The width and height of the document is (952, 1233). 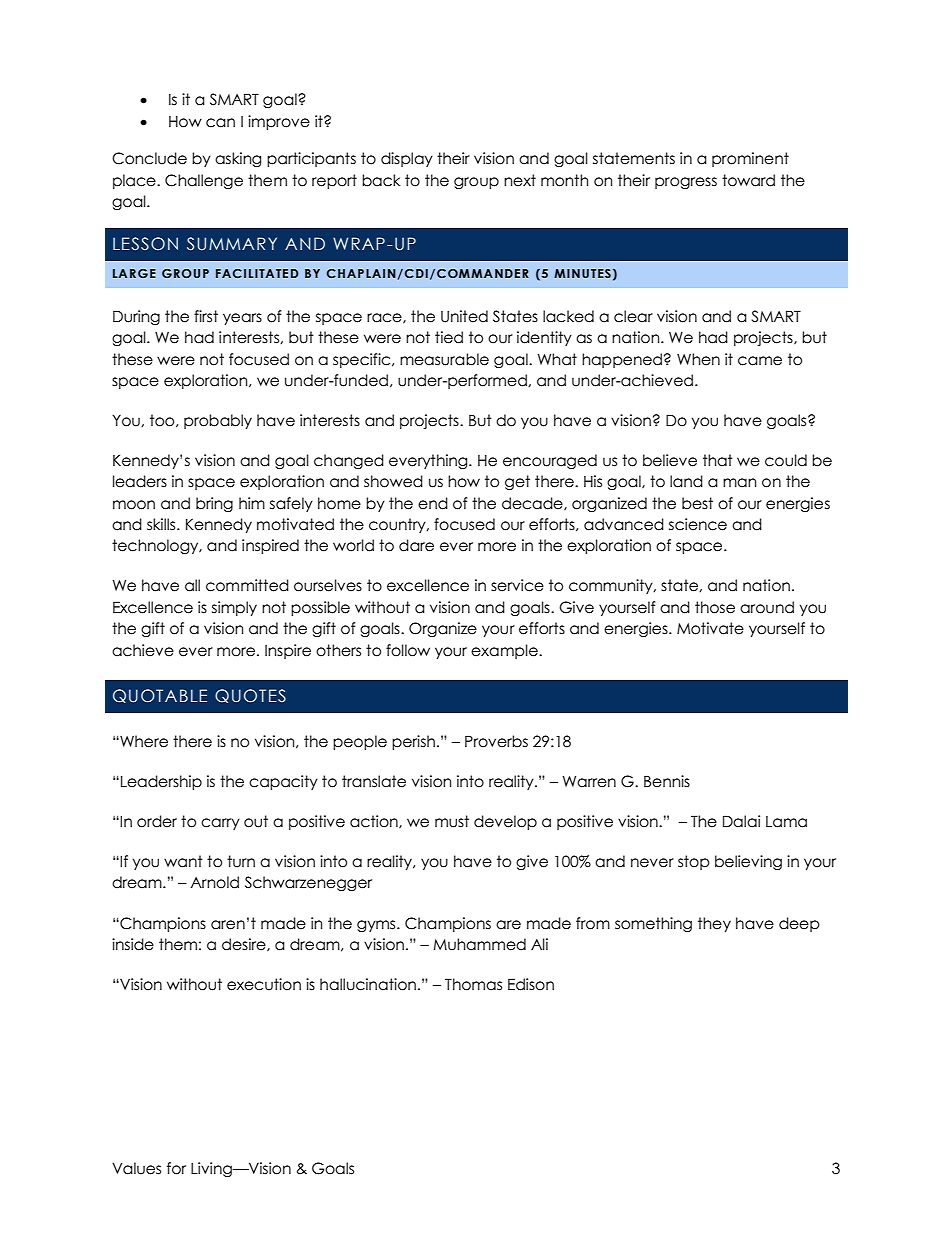 What do you see at coordinates (234, 608) in the document?
I see `simply` at bounding box center [234, 608].
